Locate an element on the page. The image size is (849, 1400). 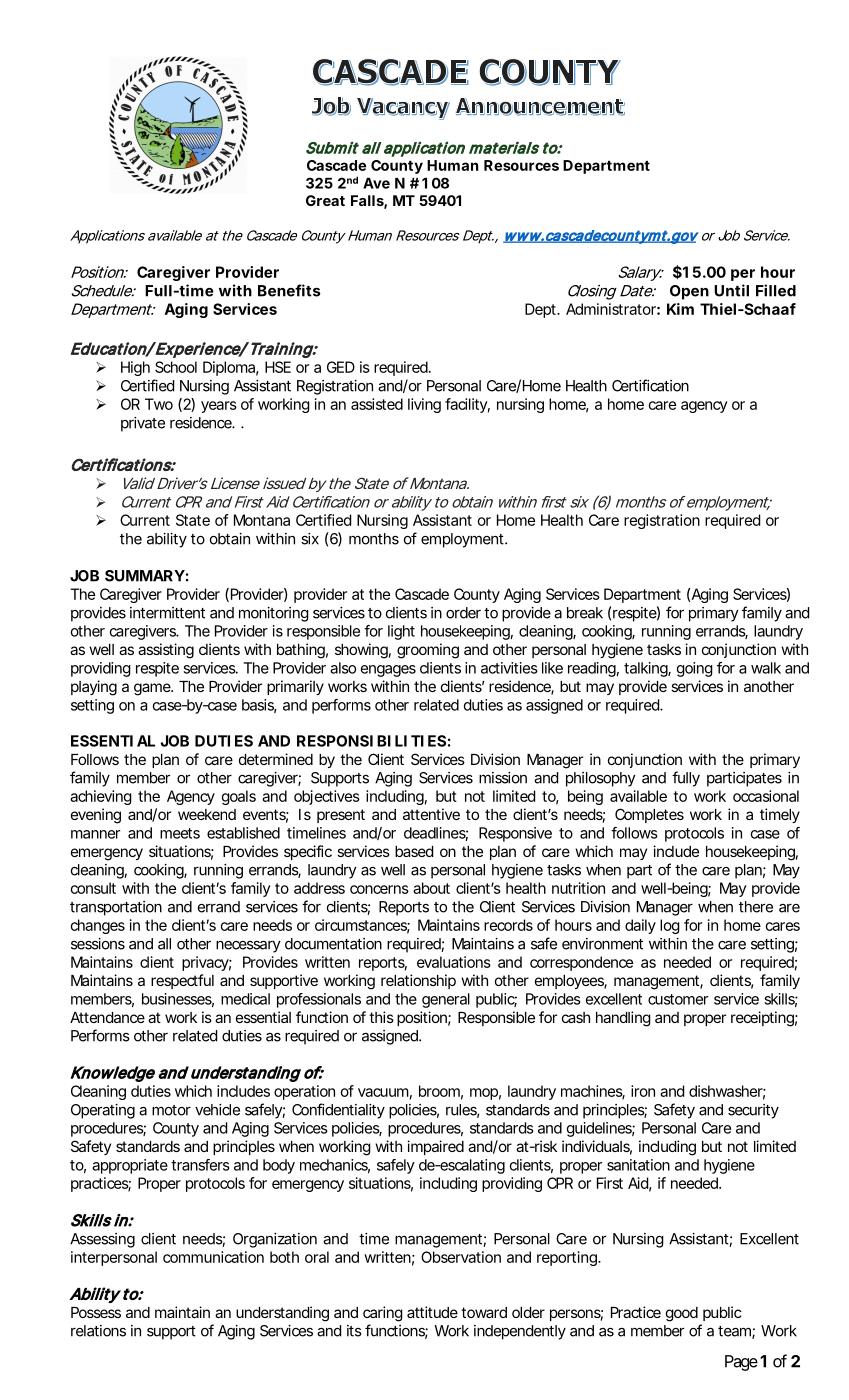
broom is located at coordinates (441, 1092).
